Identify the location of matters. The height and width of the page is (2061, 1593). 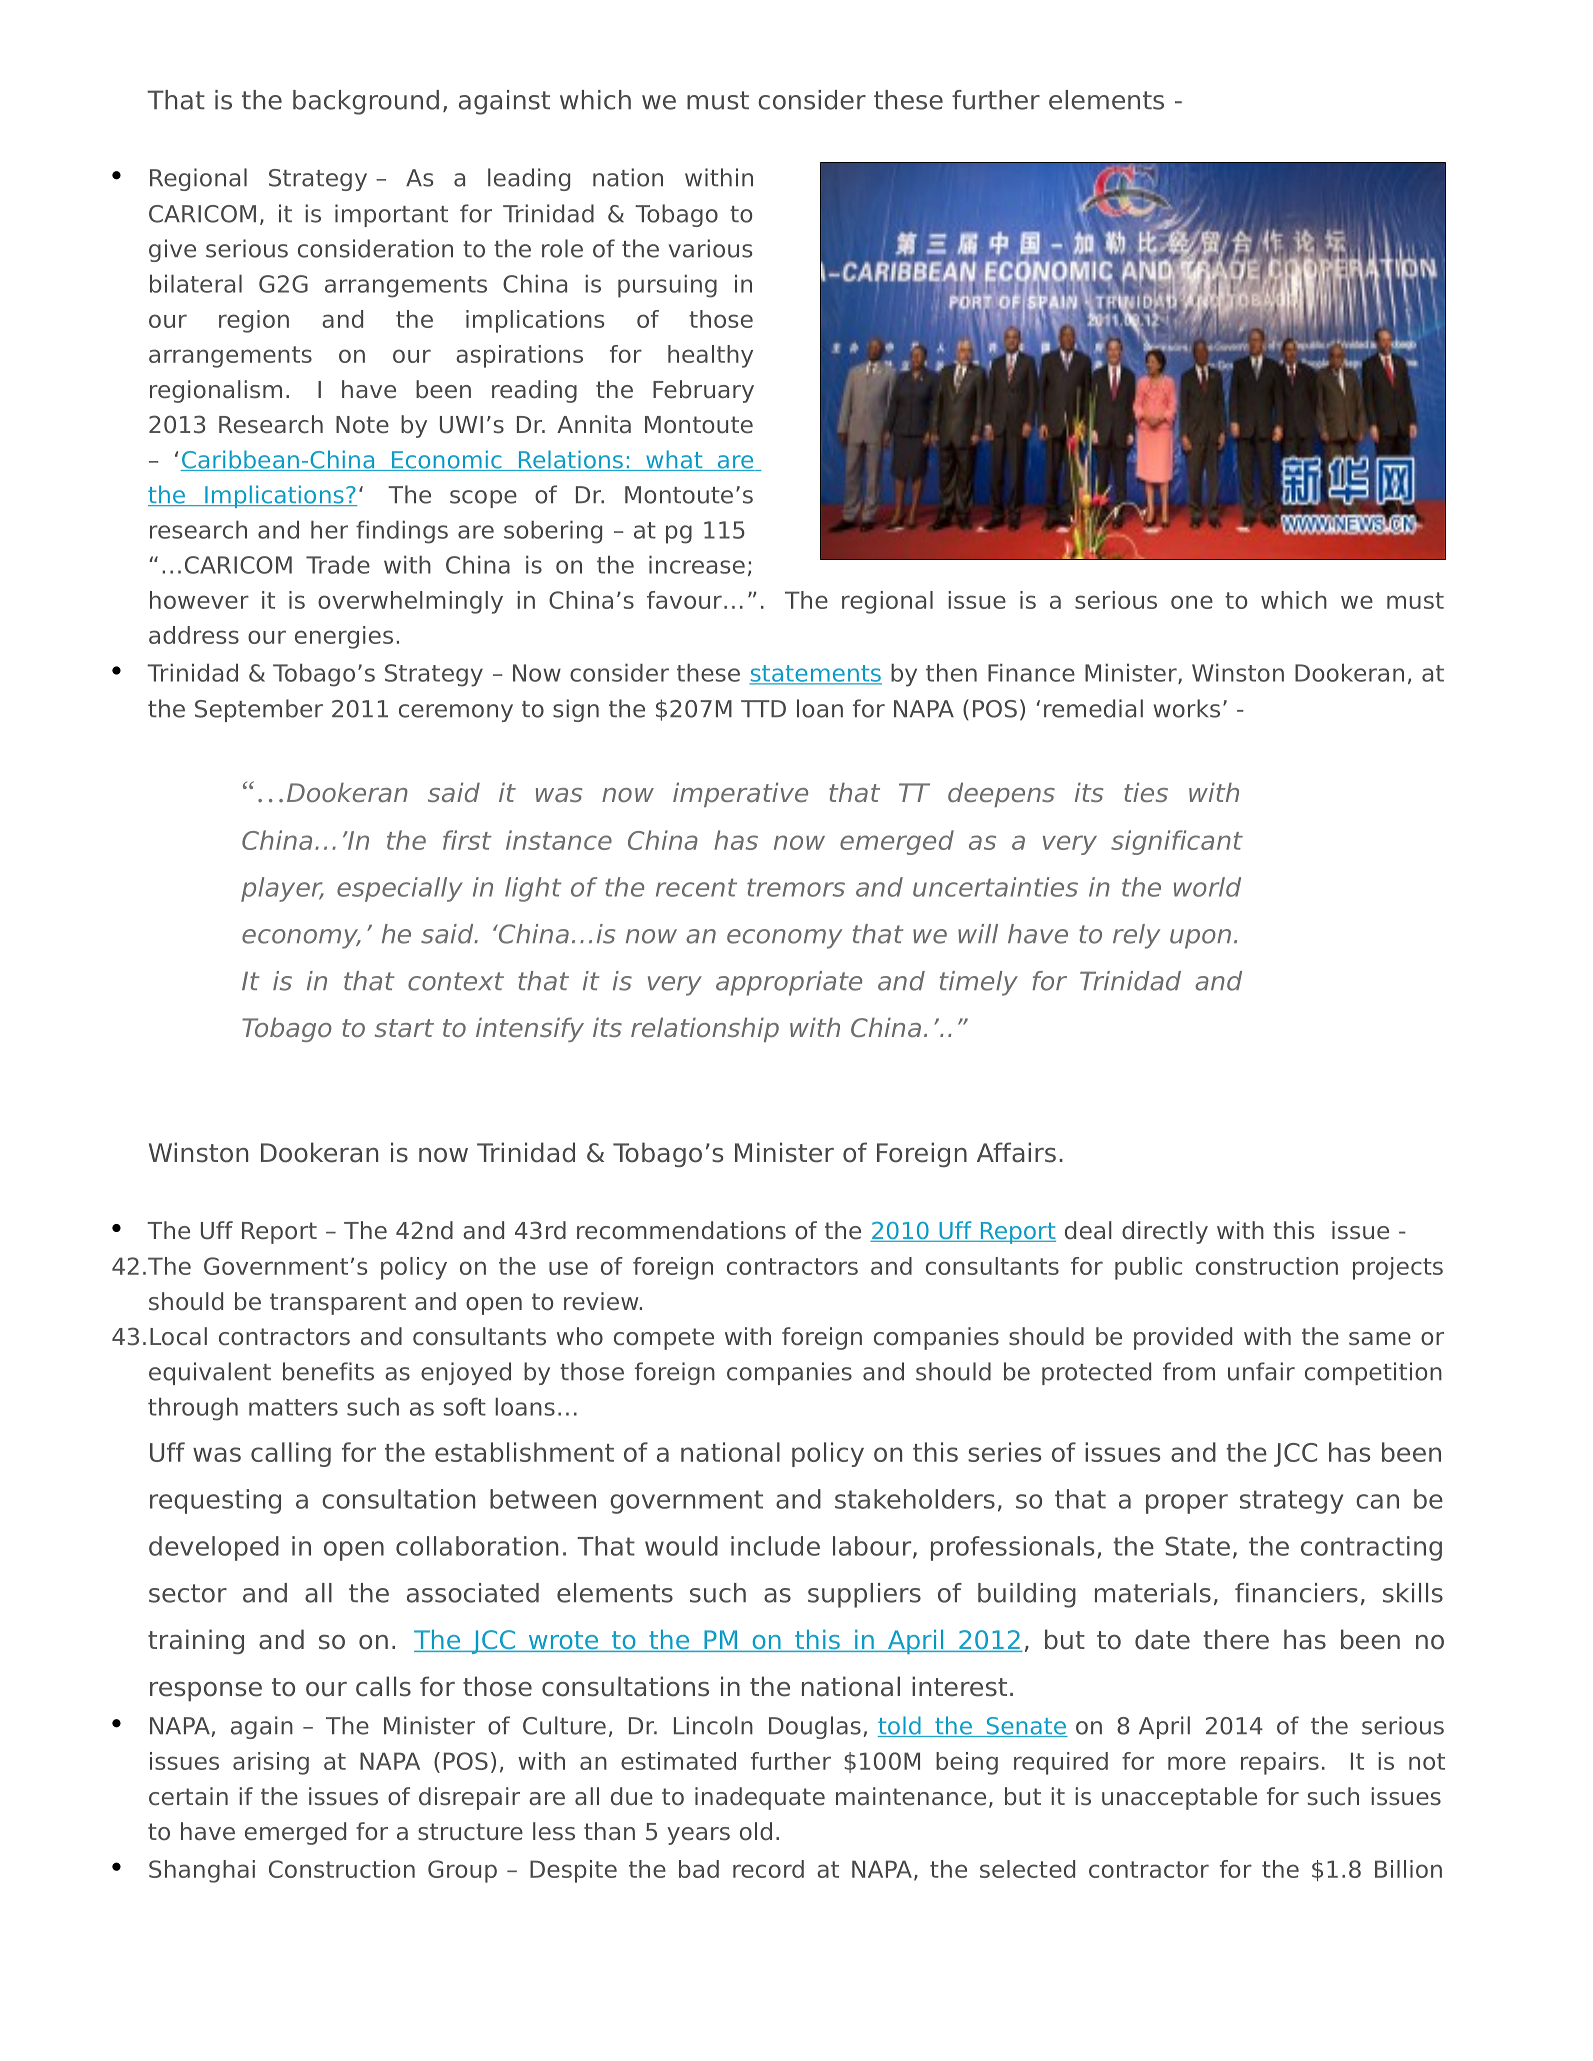
(293, 1407).
